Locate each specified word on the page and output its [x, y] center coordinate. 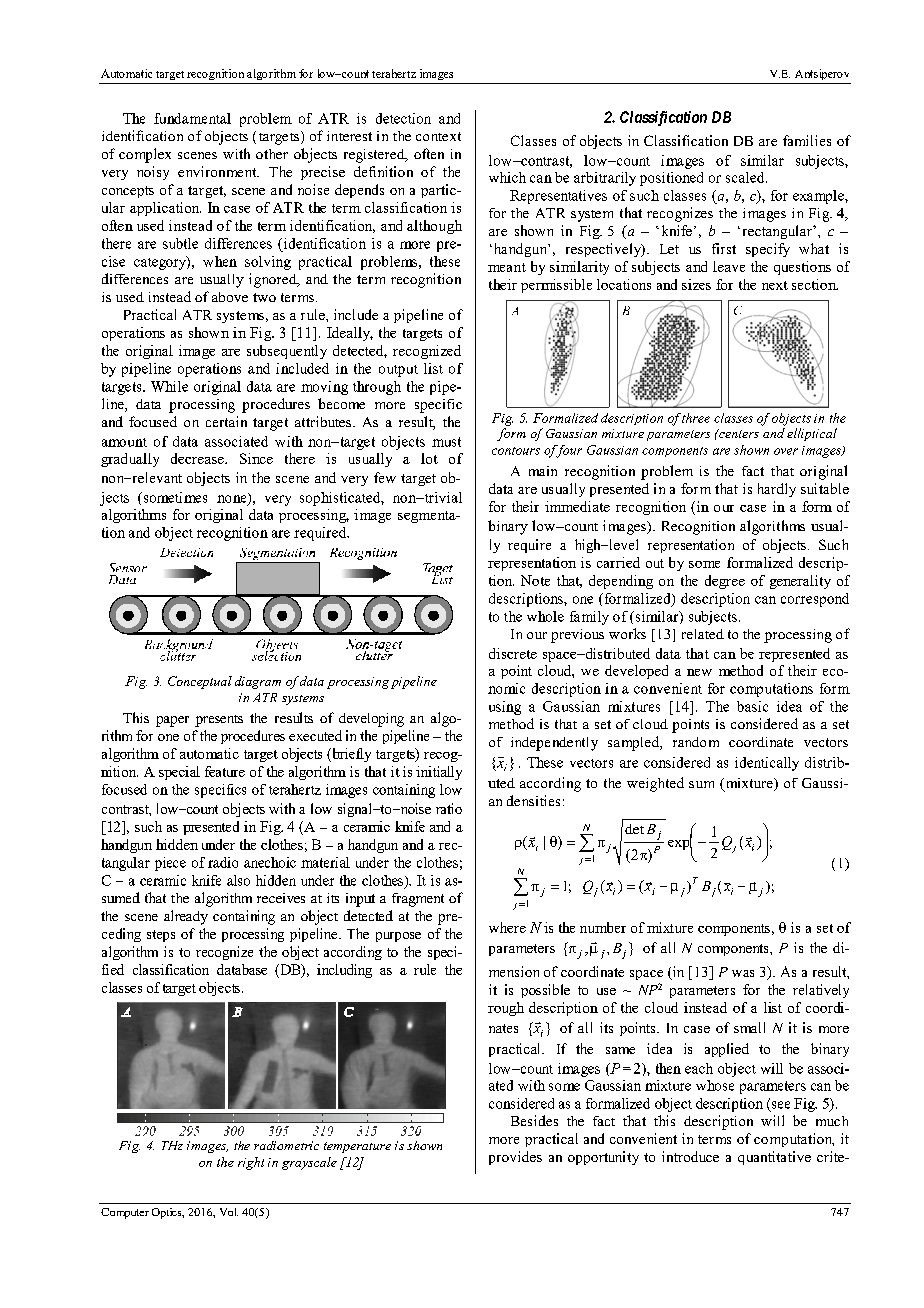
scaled [746, 177]
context [438, 136]
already [186, 917]
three [696, 418]
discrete [513, 653]
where [507, 927]
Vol [229, 1212]
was [743, 973]
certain [226, 421]
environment [218, 171]
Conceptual [200, 682]
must [446, 442]
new [699, 672]
